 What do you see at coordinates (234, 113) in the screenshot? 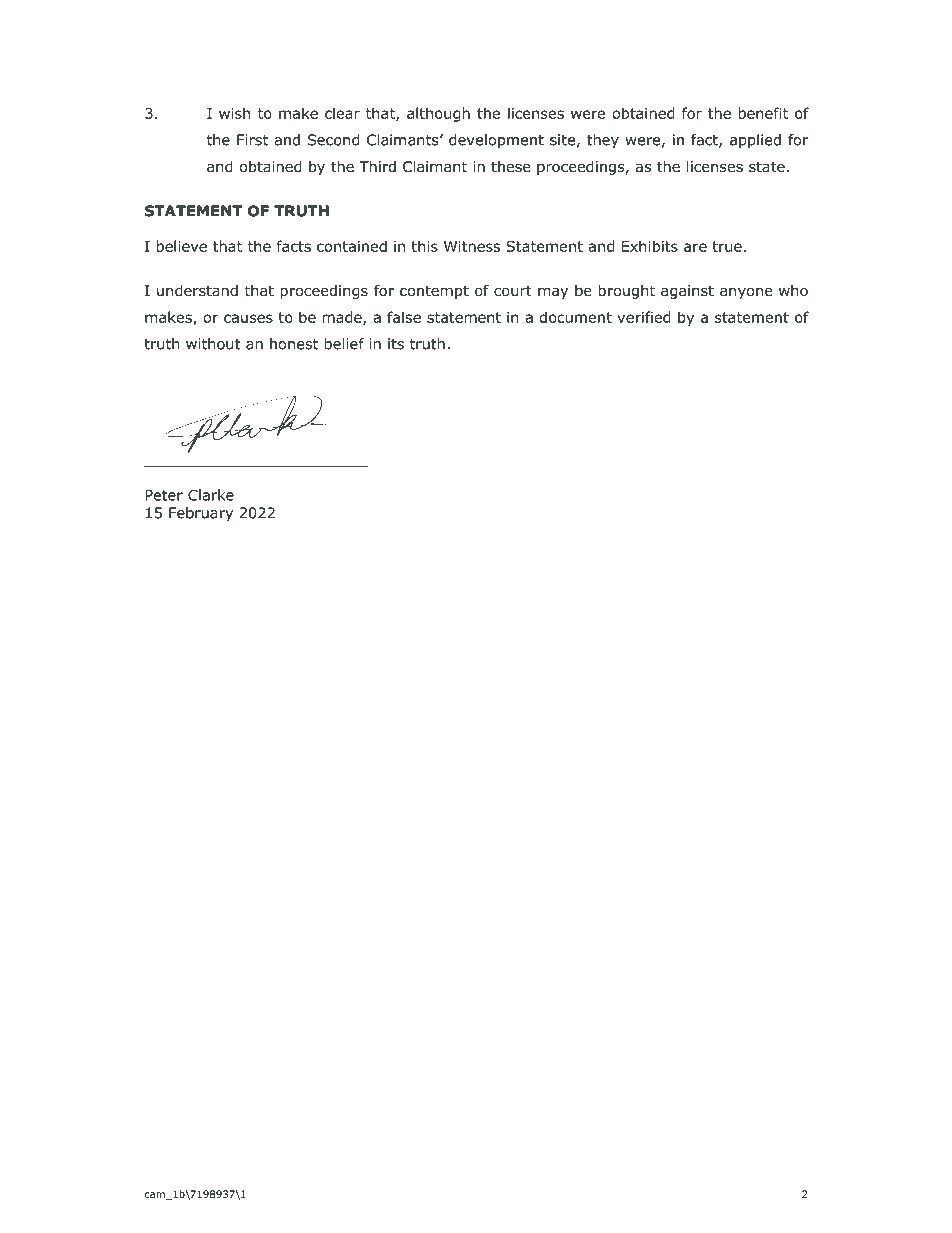
I see `wish` at bounding box center [234, 113].
